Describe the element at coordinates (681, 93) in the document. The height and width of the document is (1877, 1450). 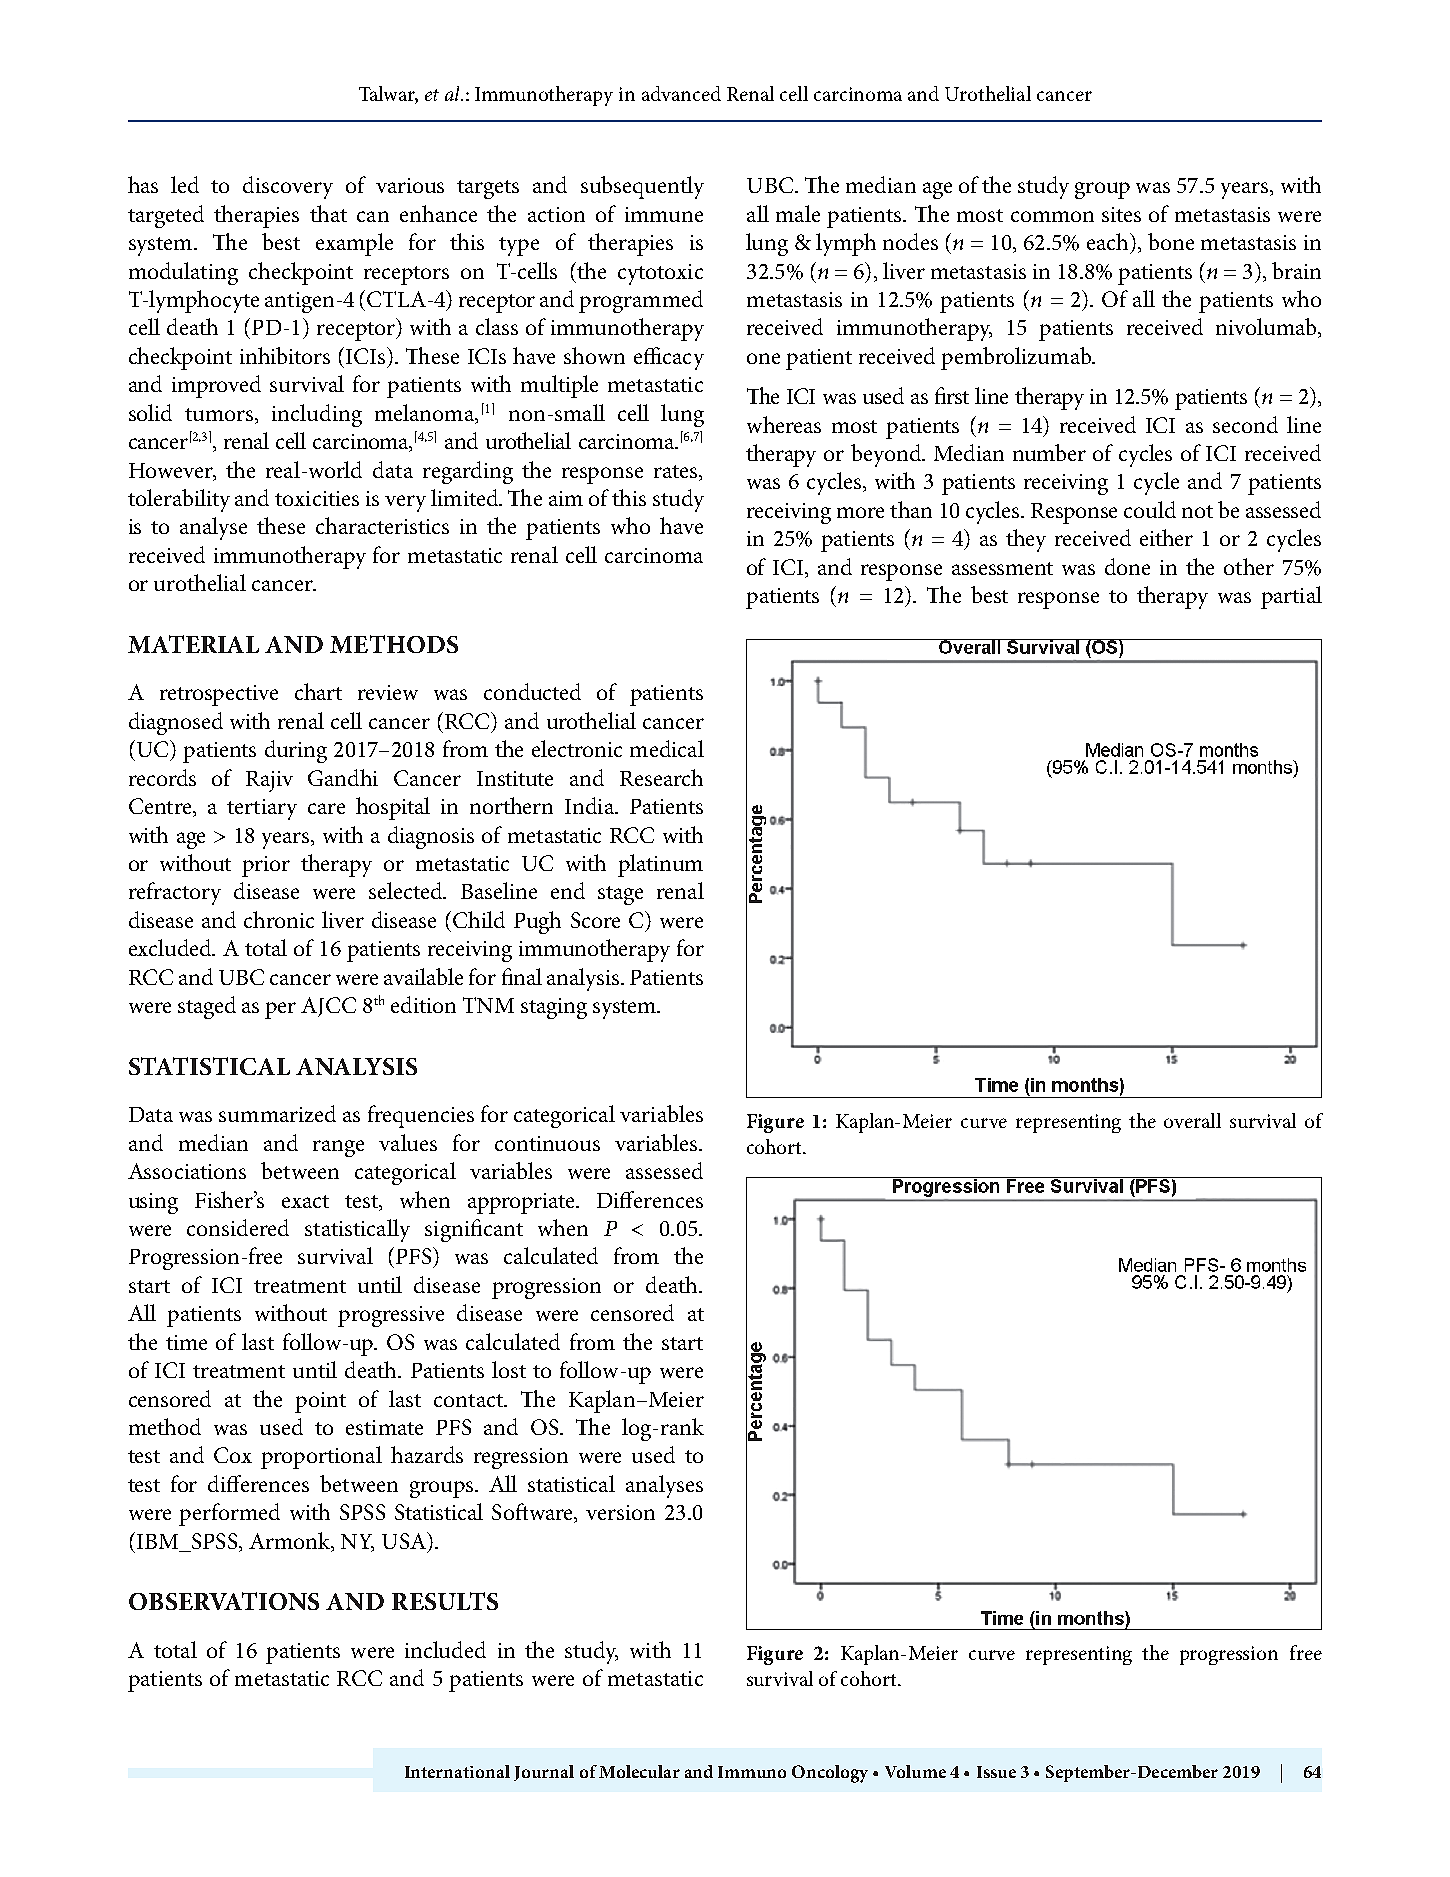
I see `advanced` at that location.
